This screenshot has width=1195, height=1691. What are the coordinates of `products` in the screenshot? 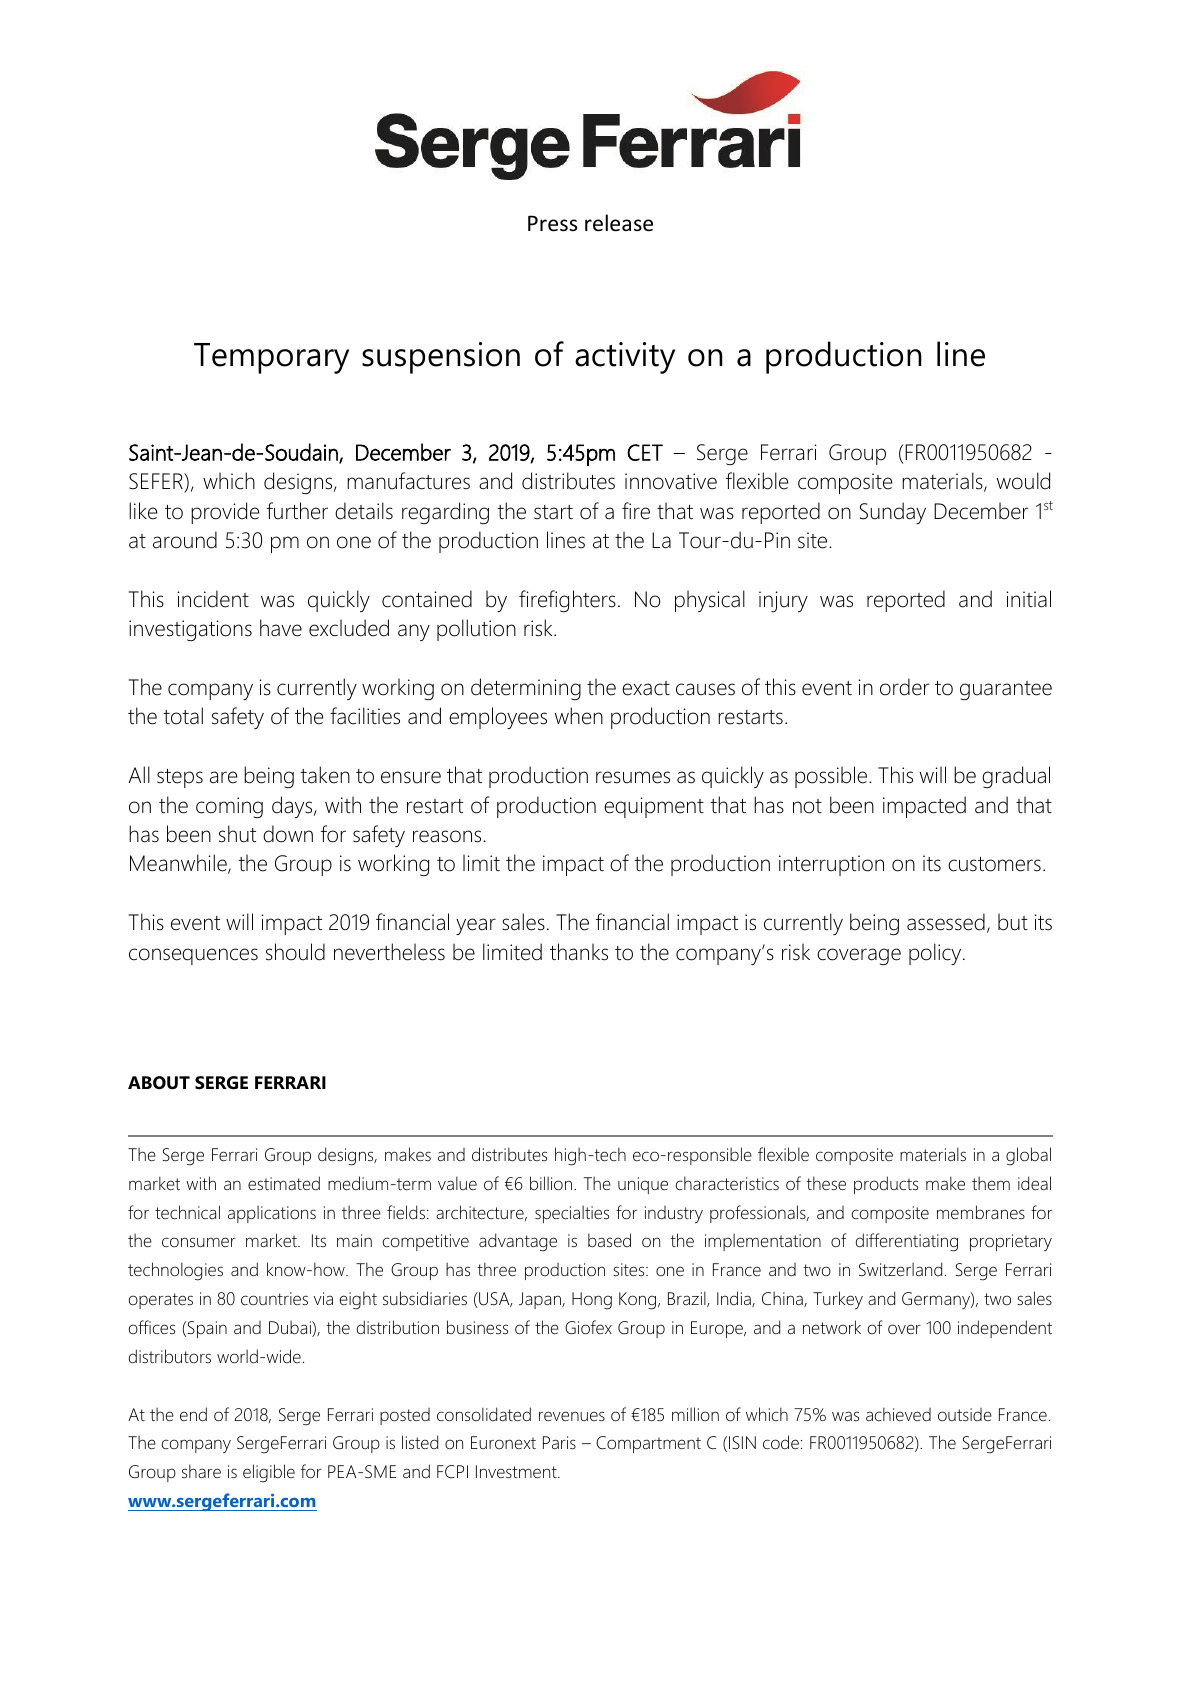 It's located at (886, 1185).
